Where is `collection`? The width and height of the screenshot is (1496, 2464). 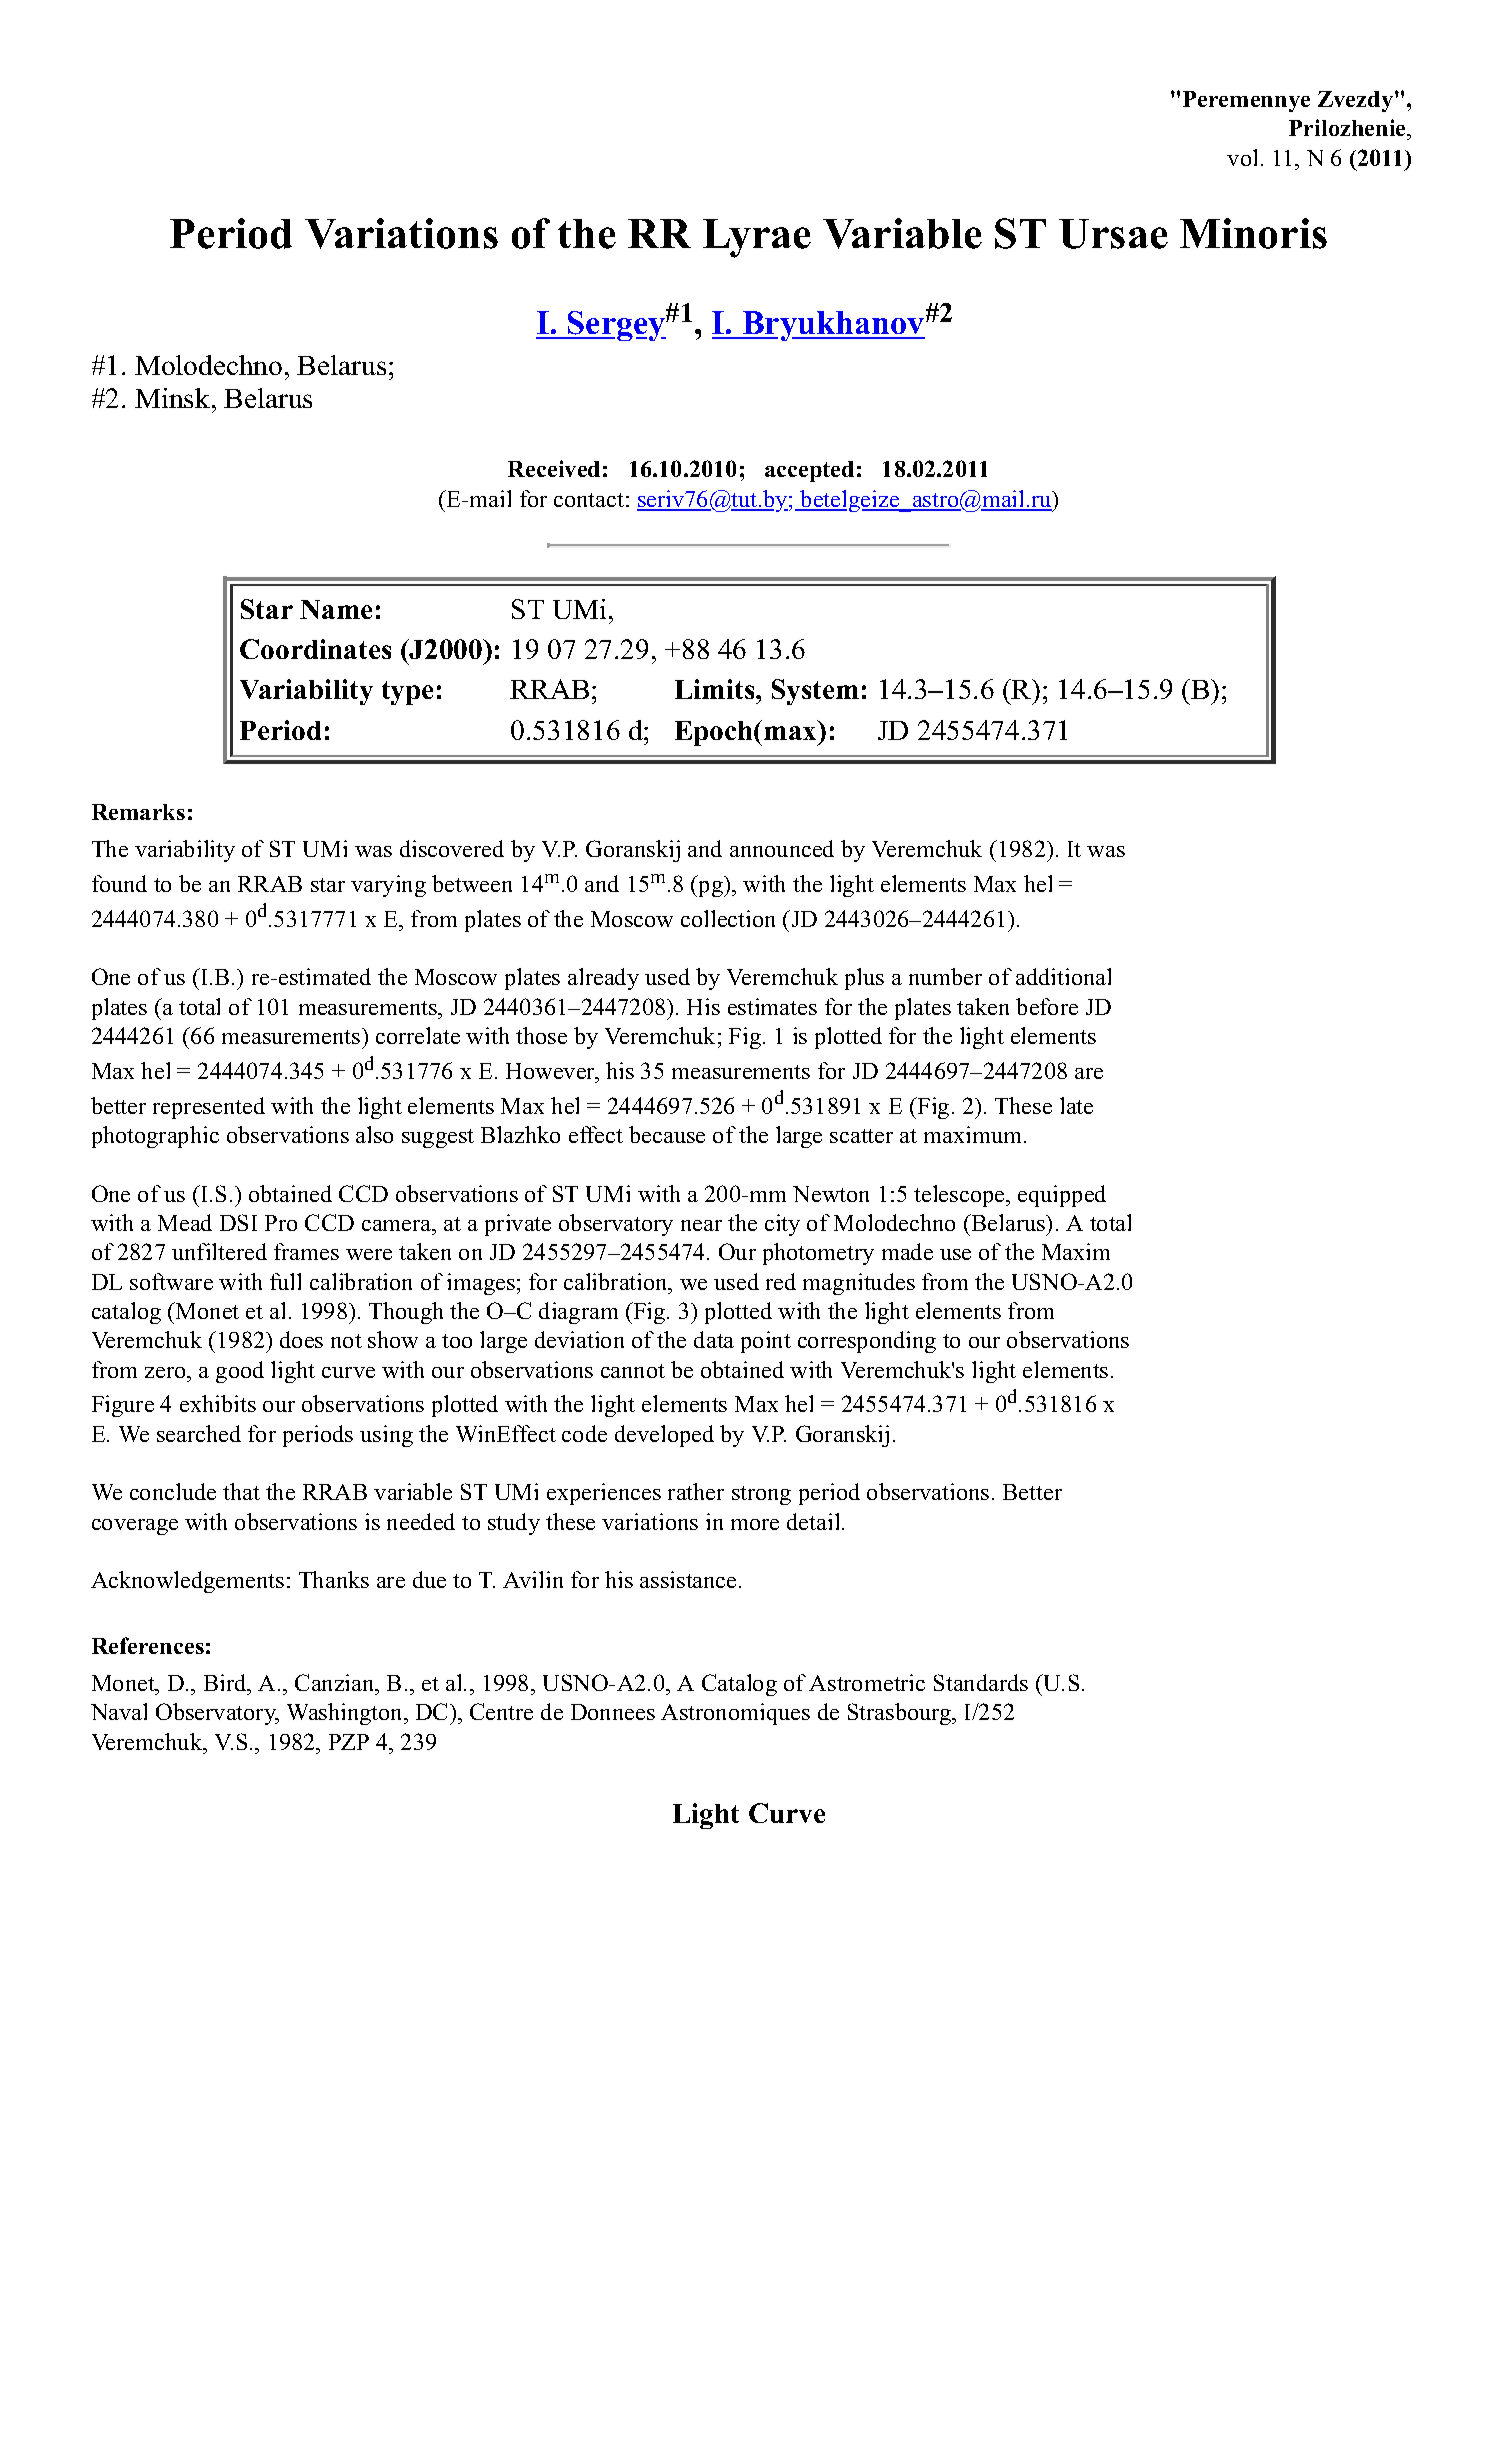 collection is located at coordinates (728, 918).
